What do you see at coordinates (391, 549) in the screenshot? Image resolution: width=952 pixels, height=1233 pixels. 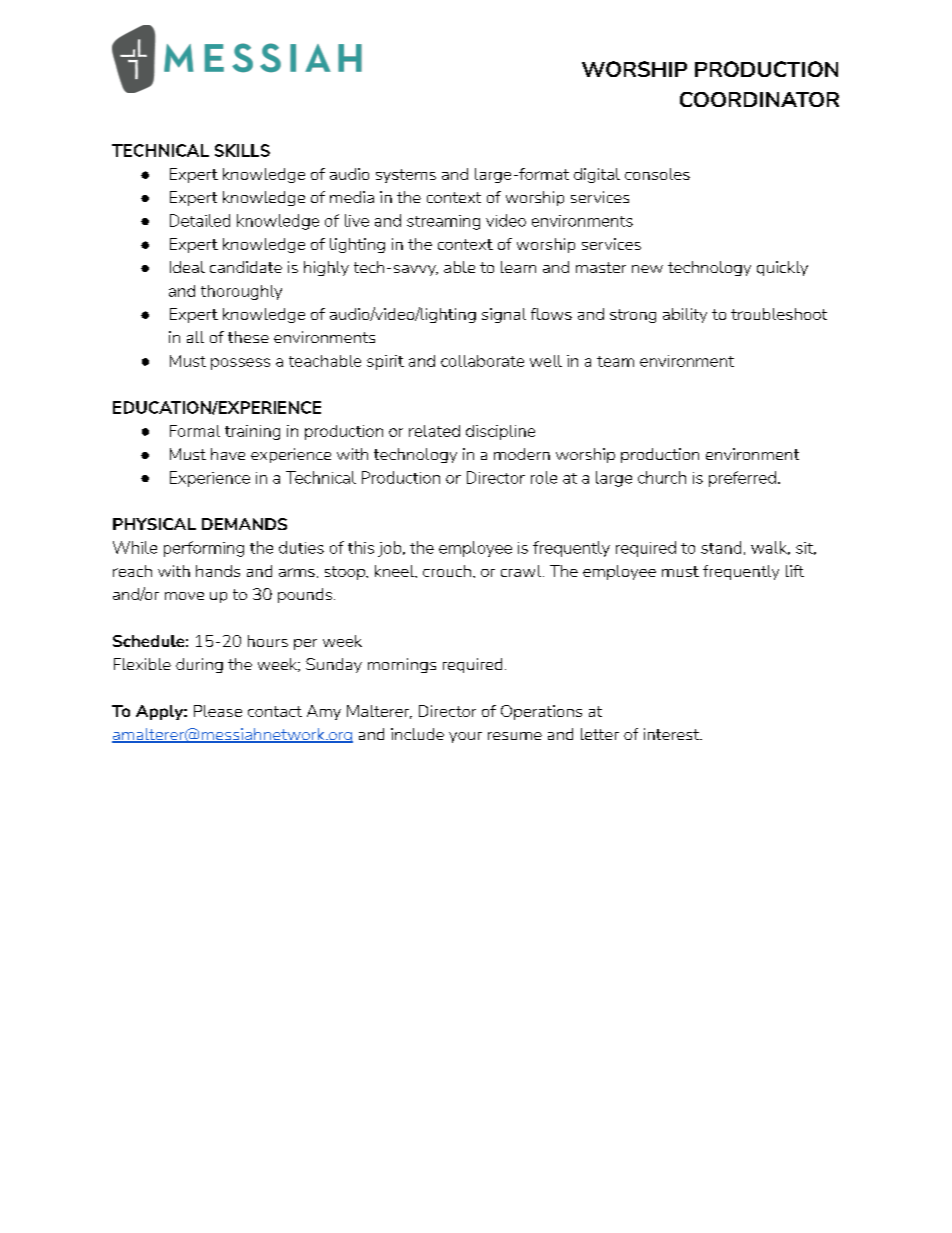 I see `job` at bounding box center [391, 549].
